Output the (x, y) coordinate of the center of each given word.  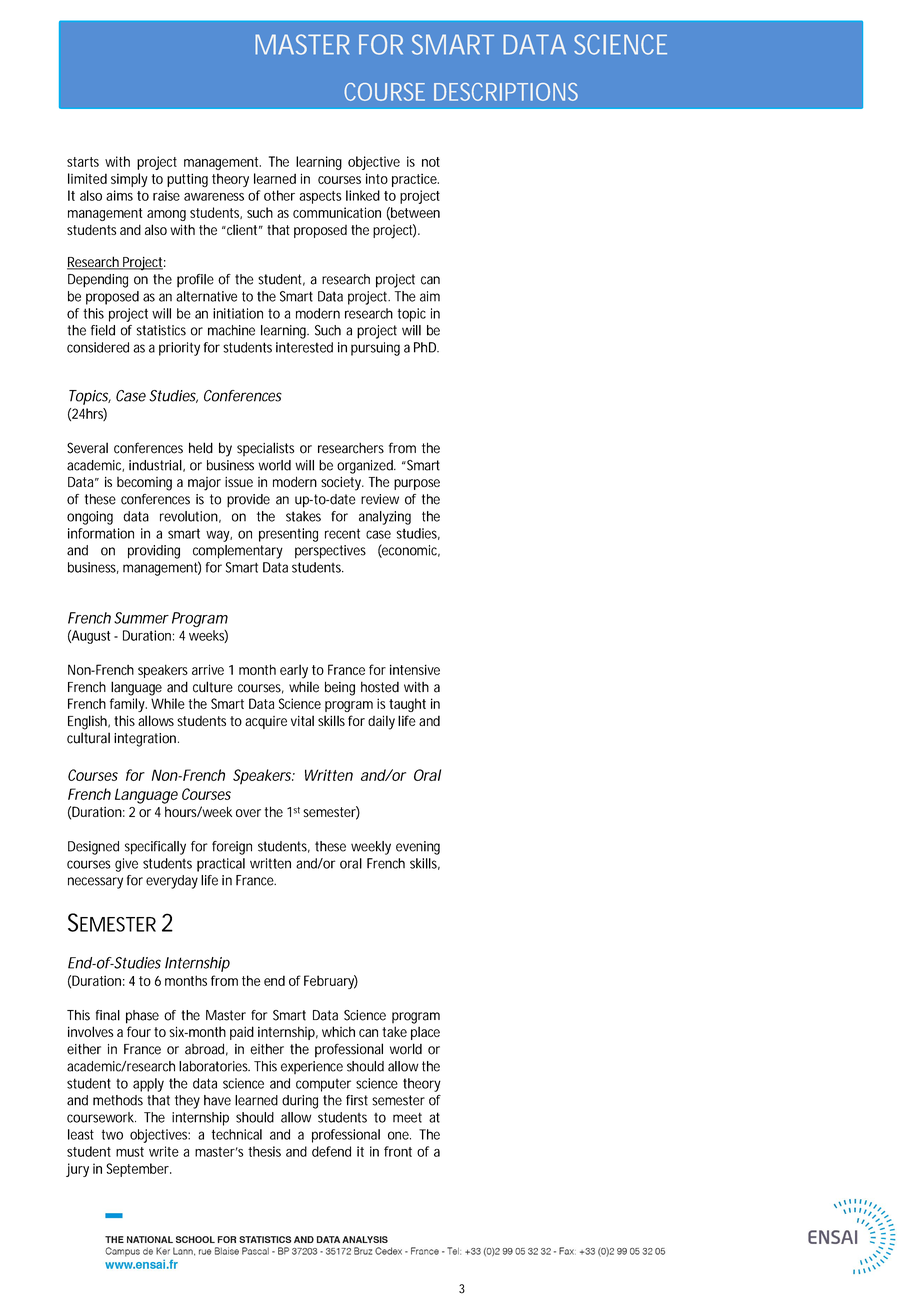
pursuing (375, 349)
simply (129, 180)
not (431, 162)
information (101, 533)
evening (418, 848)
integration (145, 740)
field (103, 330)
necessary (95, 883)
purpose (417, 484)
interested (304, 347)
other (279, 195)
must (130, 1152)
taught (407, 705)
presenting (288, 535)
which (338, 1031)
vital (302, 720)
